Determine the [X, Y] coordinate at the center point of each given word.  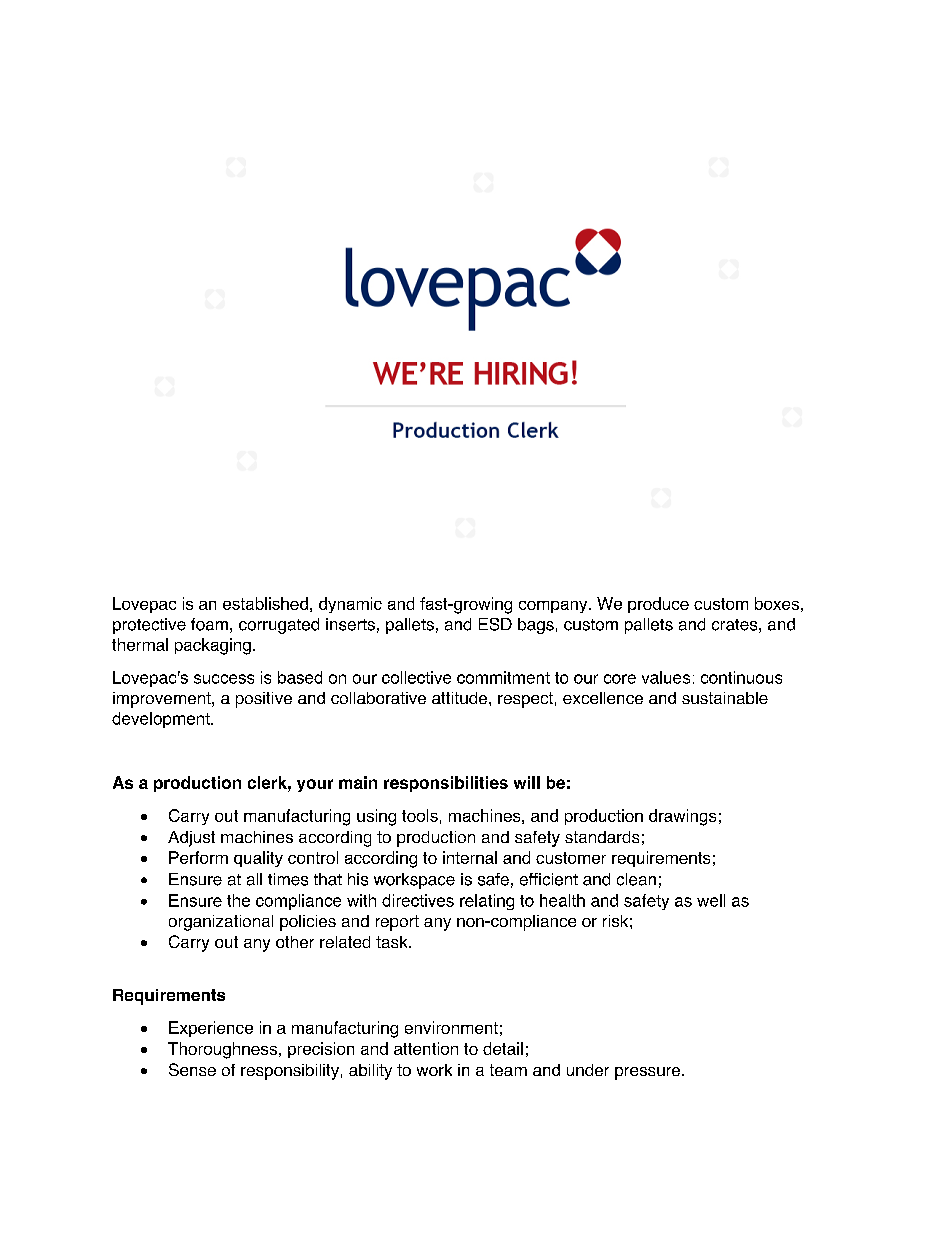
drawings [682, 817]
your [315, 785]
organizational [221, 923]
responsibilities [446, 784]
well [711, 900]
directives [418, 900]
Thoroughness [222, 1050]
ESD [495, 624]
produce [658, 605]
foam [209, 624]
